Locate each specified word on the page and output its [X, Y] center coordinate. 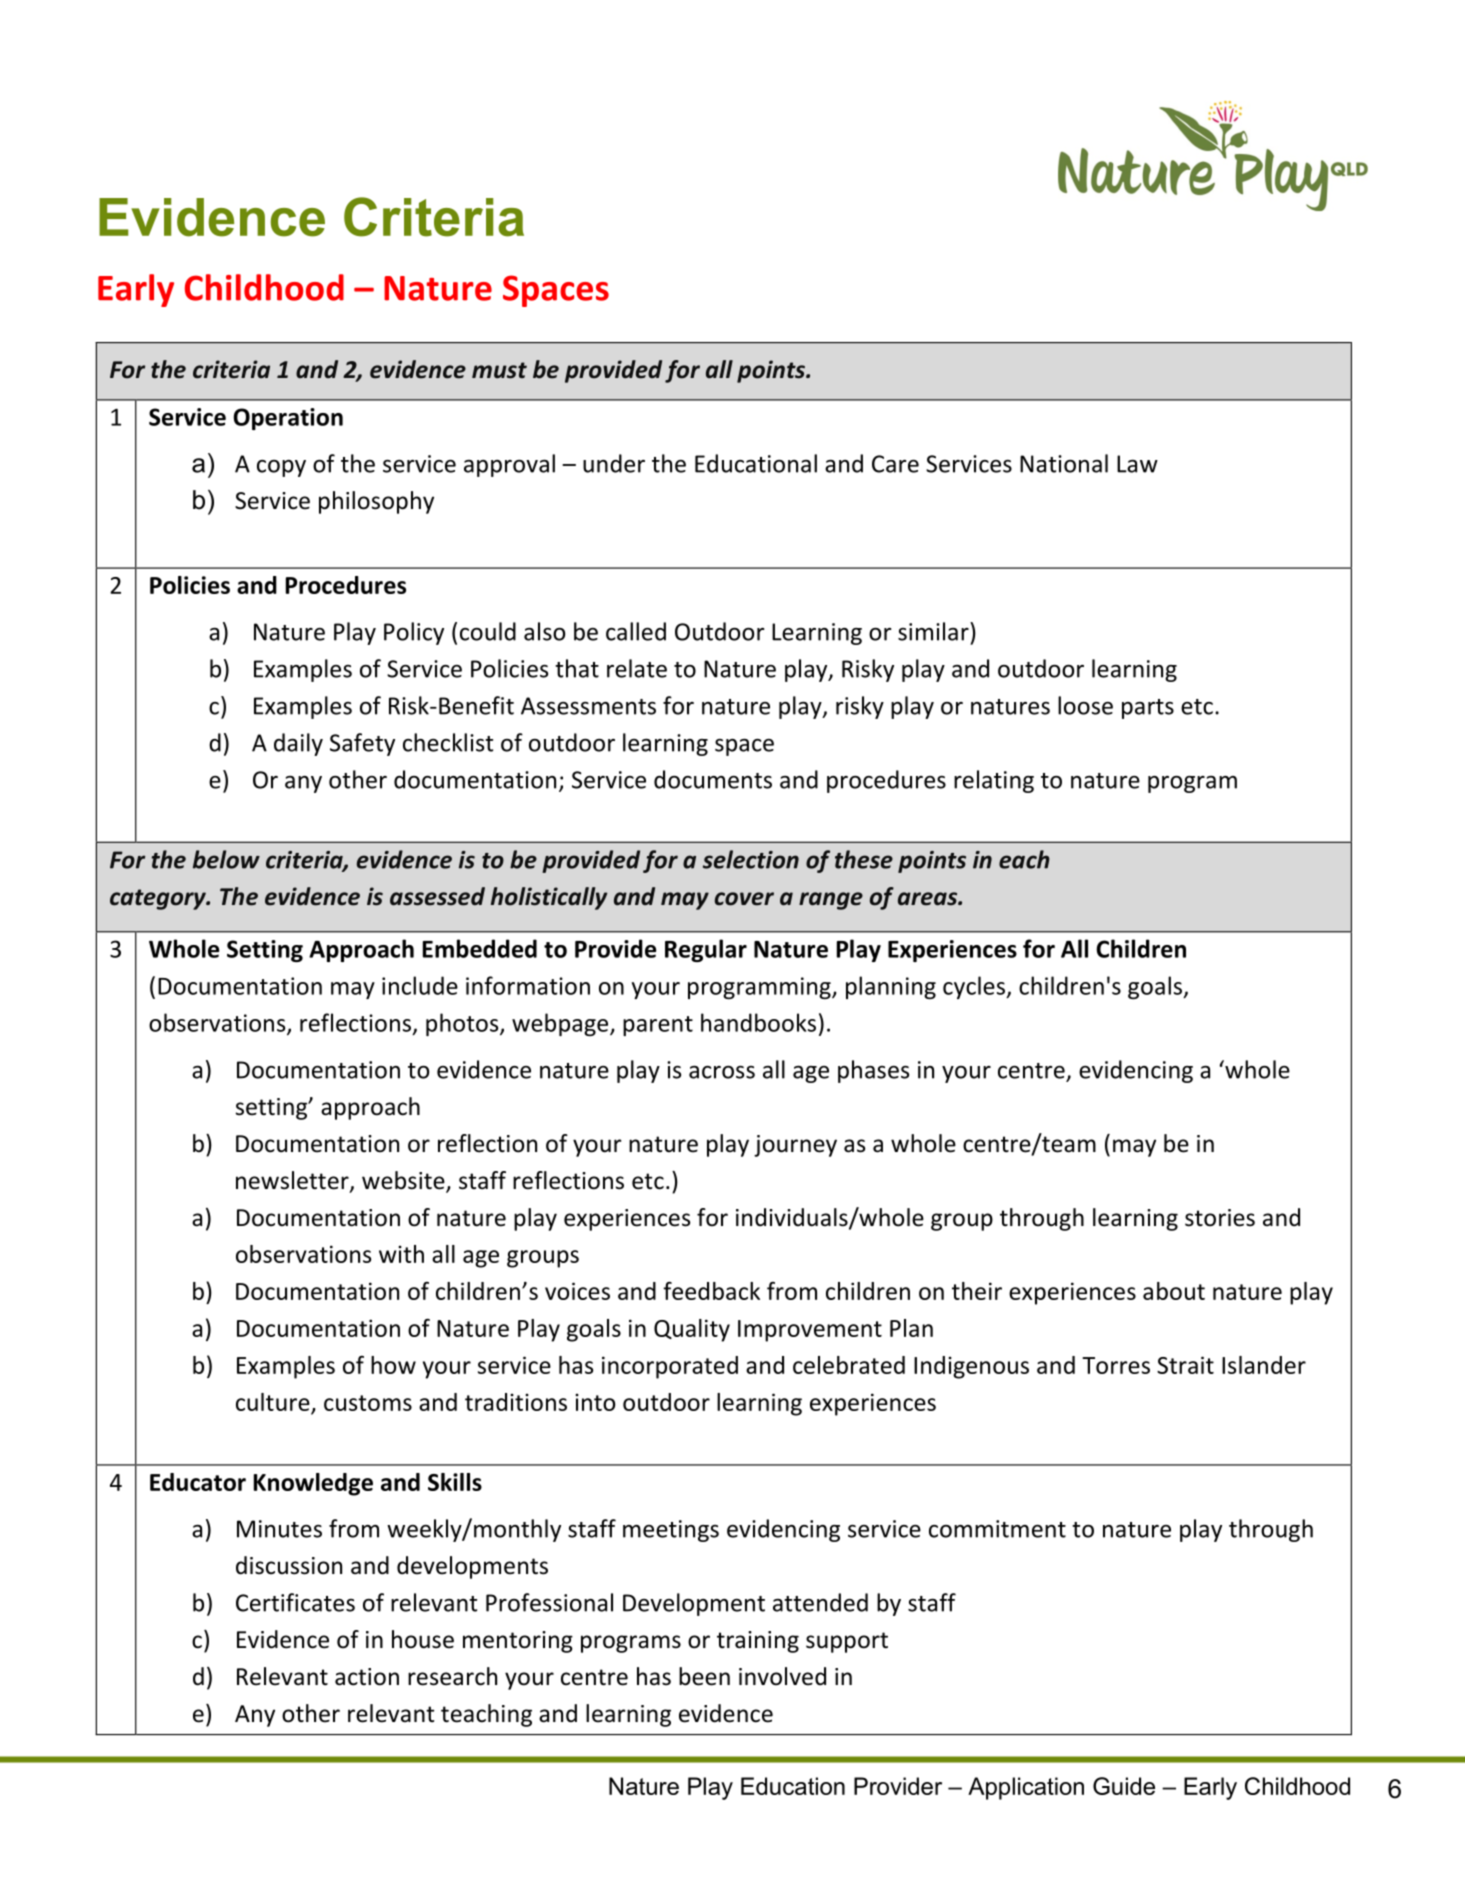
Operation [288, 419]
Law [1137, 464]
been [704, 1676]
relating [994, 781]
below [226, 859]
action [367, 1677]
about [1174, 1291]
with [401, 1254]
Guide [1124, 1786]
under [614, 463]
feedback [711, 1290]
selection [751, 859]
